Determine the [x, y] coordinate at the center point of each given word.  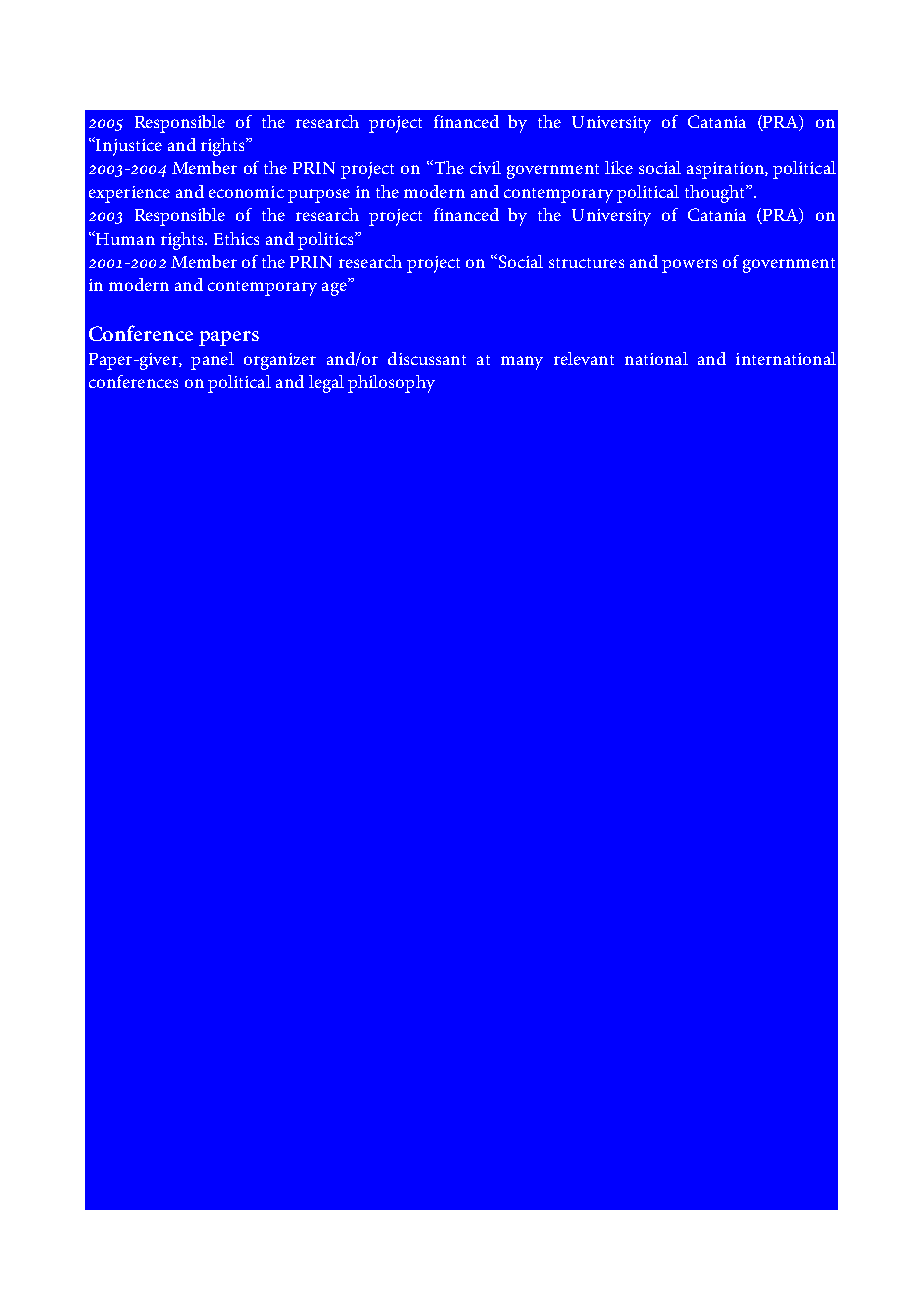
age [335, 288]
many [522, 363]
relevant [584, 358]
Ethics [236, 238]
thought [716, 194]
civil [485, 167]
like [619, 167]
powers [689, 266]
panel [212, 361]
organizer [280, 361]
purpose [319, 196]
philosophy [391, 384]
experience [129, 194]
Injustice [128, 146]
